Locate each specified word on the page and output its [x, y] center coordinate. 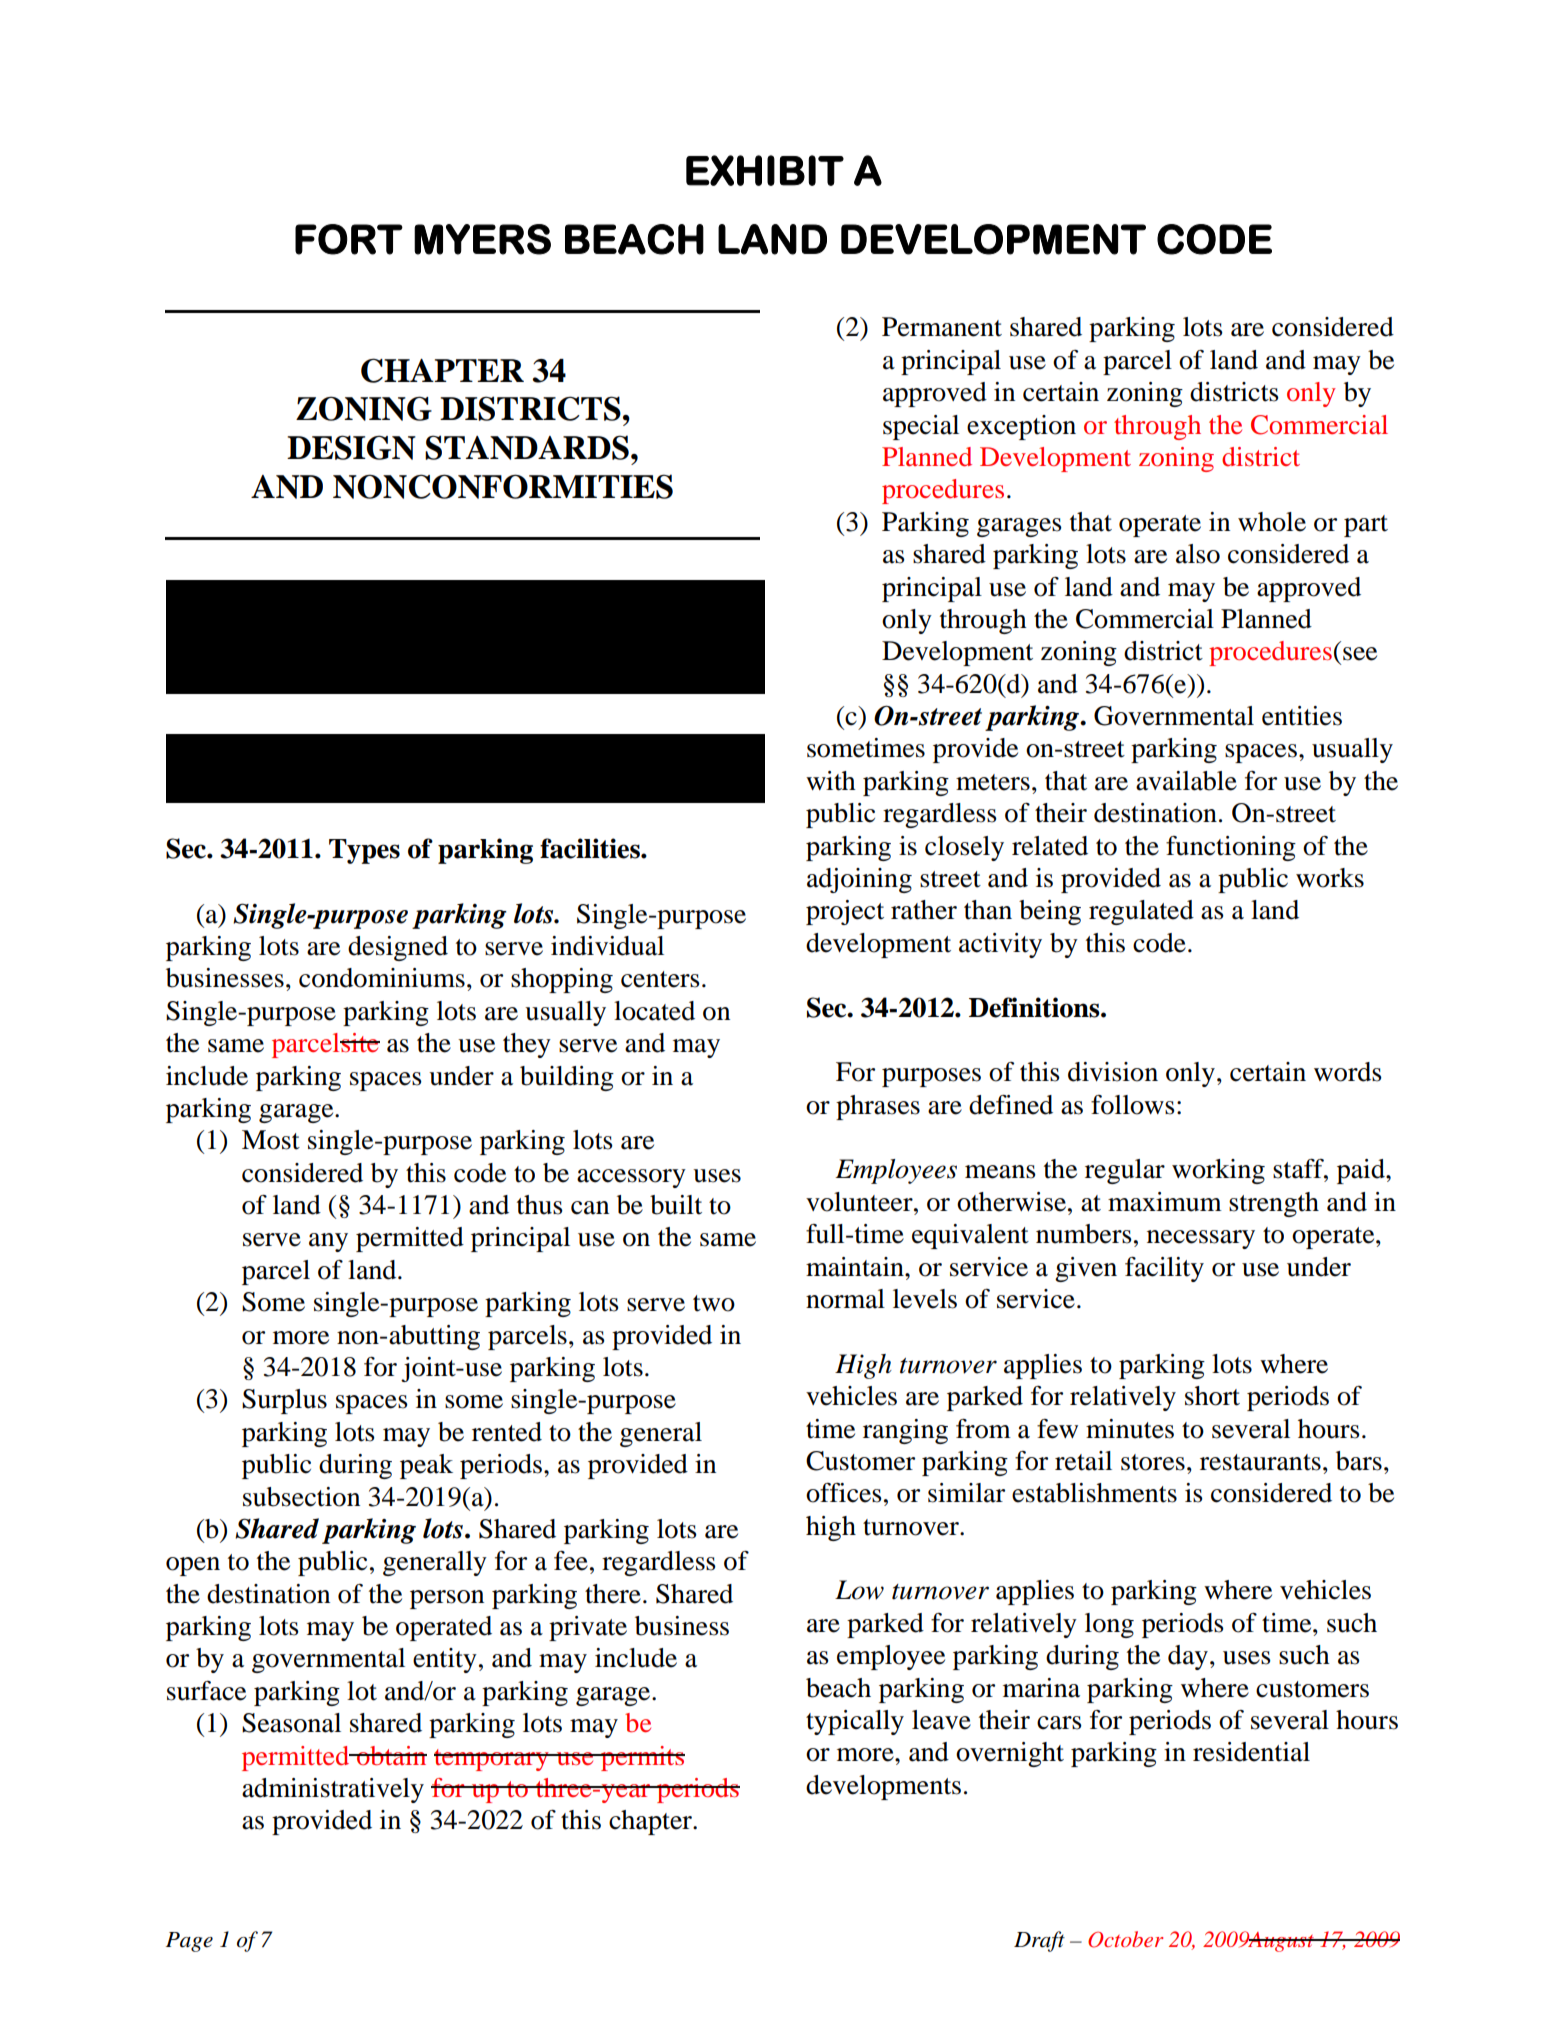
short [1212, 1396]
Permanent [942, 327]
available [1186, 781]
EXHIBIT [765, 170]
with [831, 781]
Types [364, 851]
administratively [333, 1790]
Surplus [284, 1401]
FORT [349, 239]
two [714, 1303]
